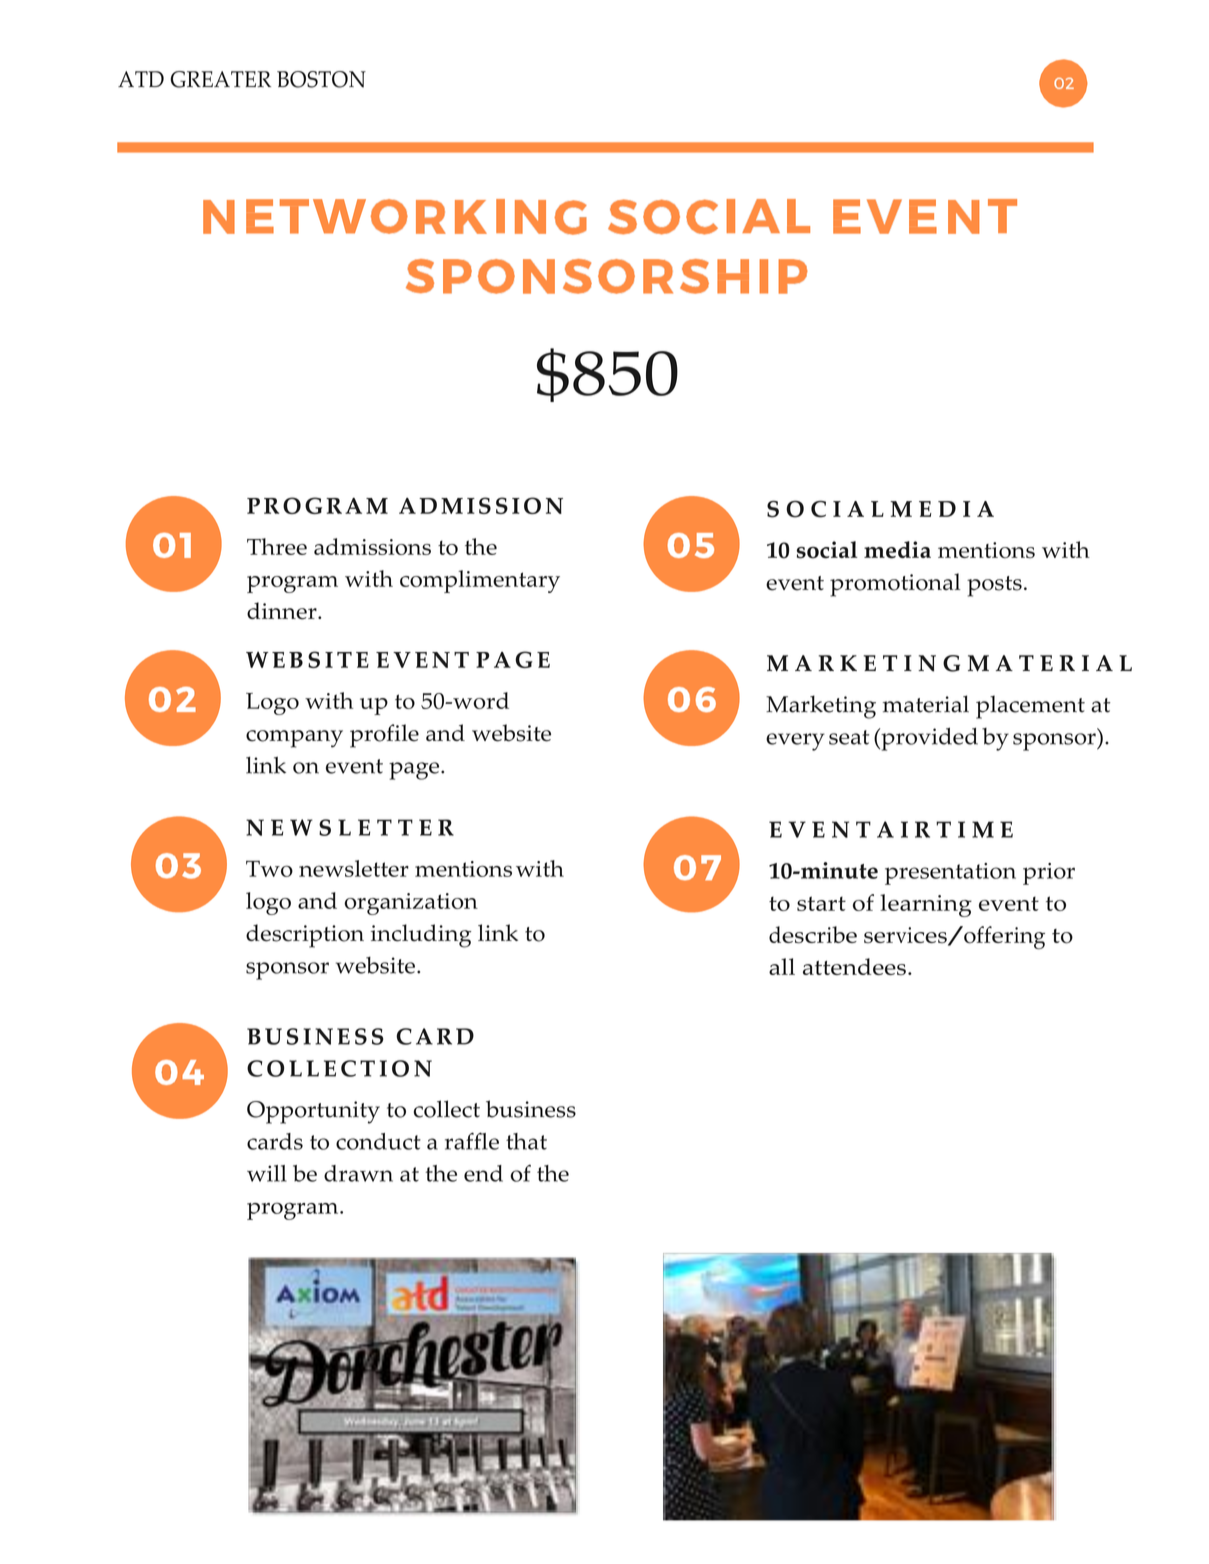 Image resolution: width=1209 pixels, height=1564 pixels. I want to click on promotional, so click(895, 585).
